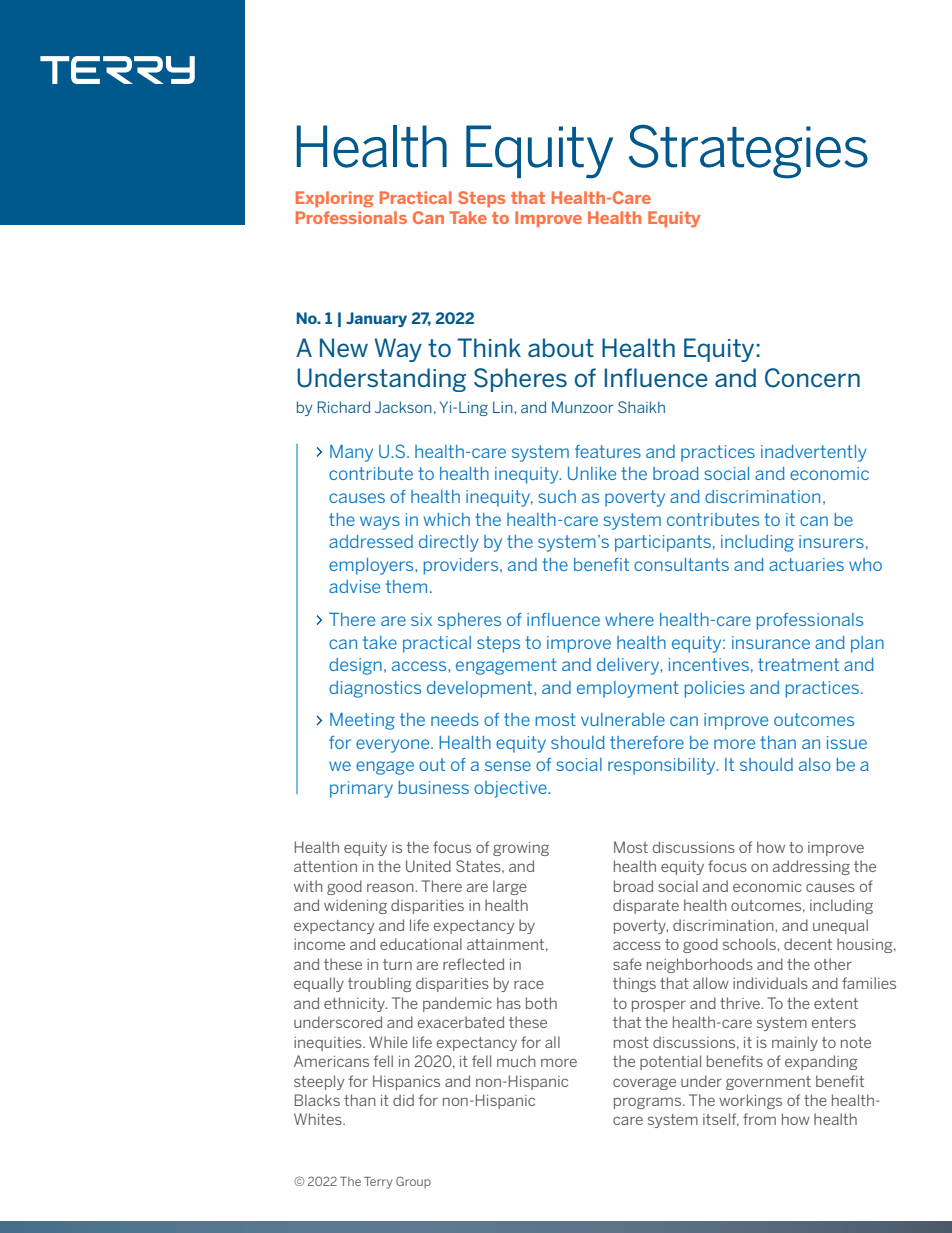  I want to click on widening, so click(355, 906).
